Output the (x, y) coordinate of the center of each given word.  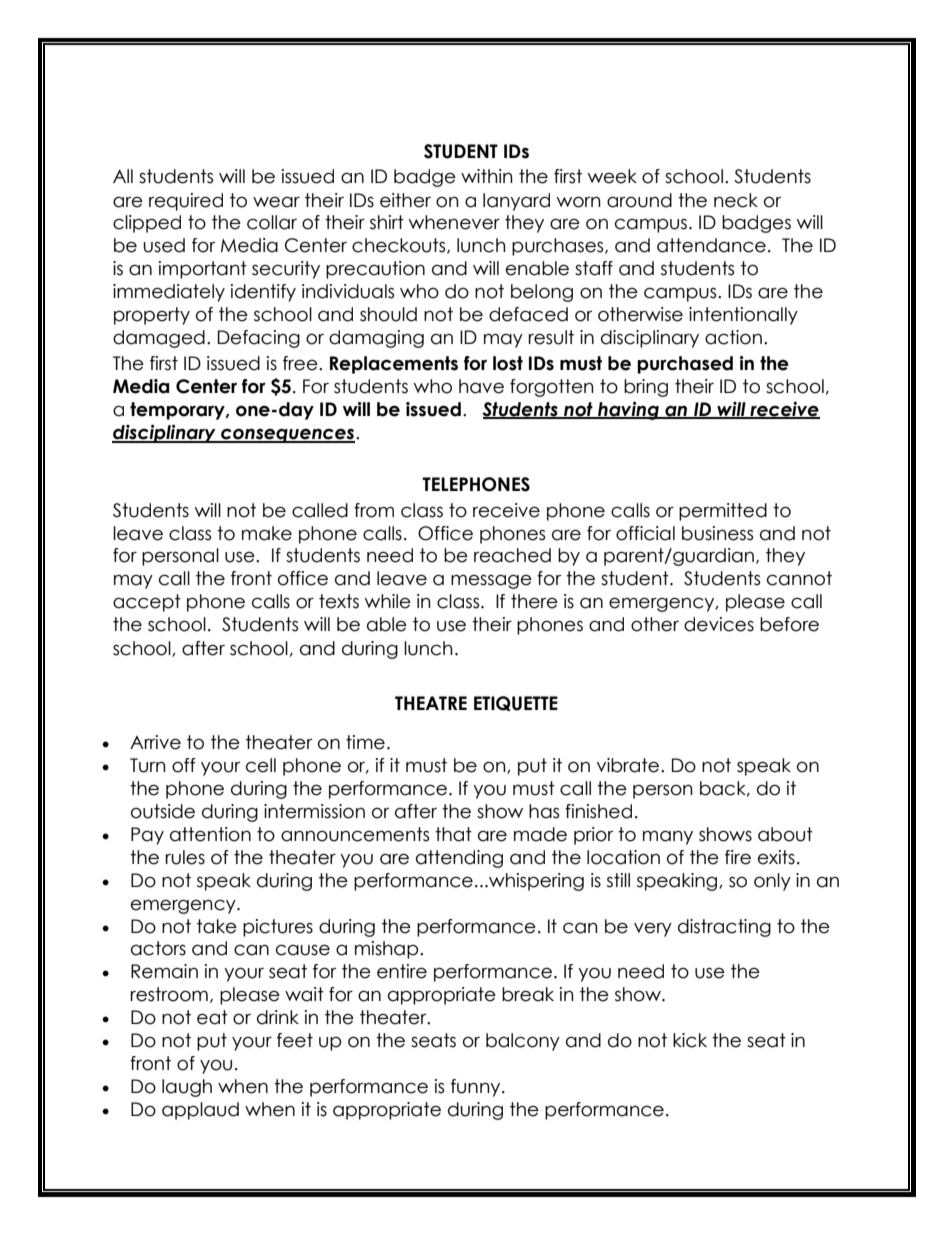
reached (512, 555)
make (267, 533)
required (186, 202)
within (487, 176)
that (453, 834)
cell (261, 765)
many (668, 837)
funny (477, 1088)
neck (736, 200)
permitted (723, 512)
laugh (187, 1088)
